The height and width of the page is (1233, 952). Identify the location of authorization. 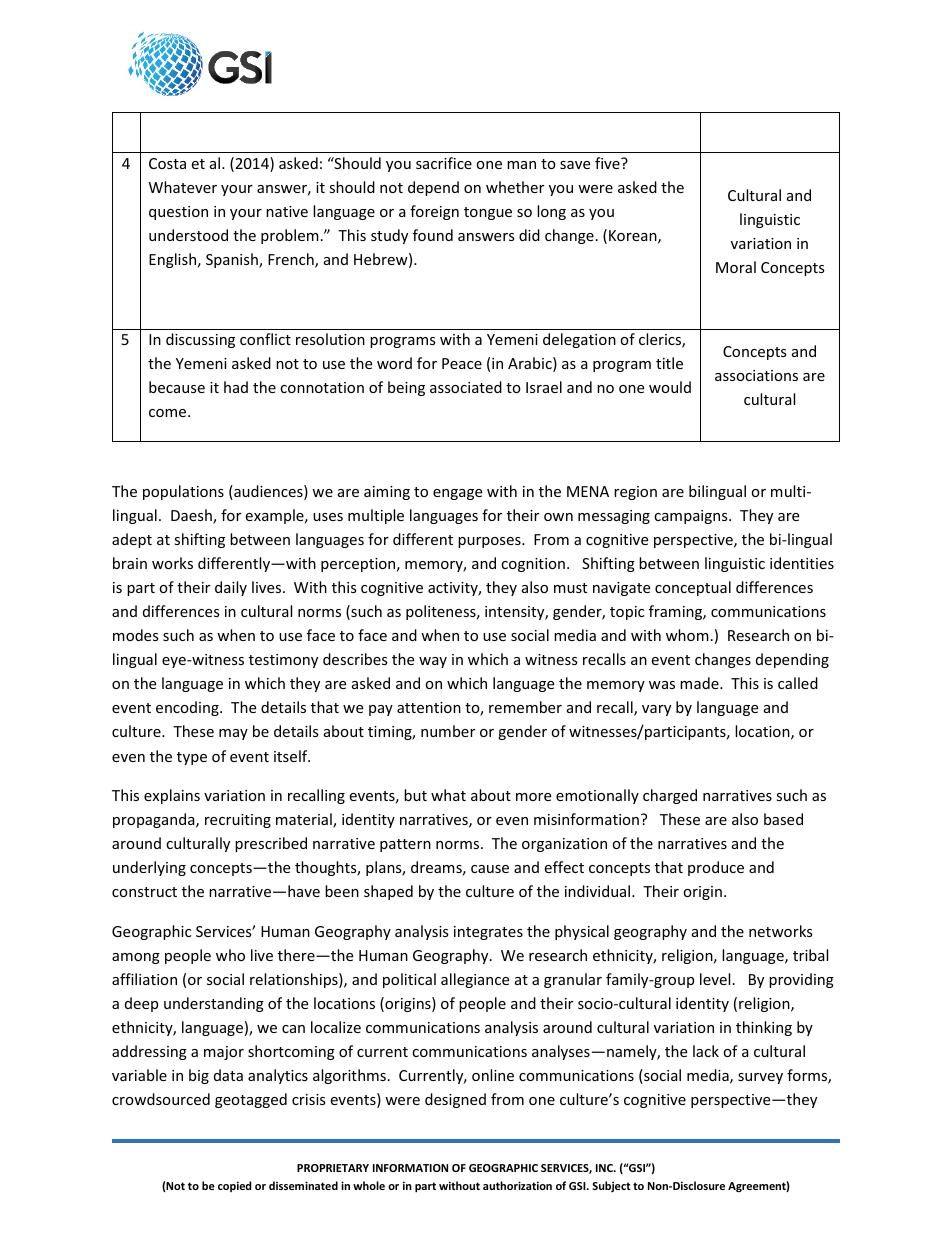
(517, 1185).
